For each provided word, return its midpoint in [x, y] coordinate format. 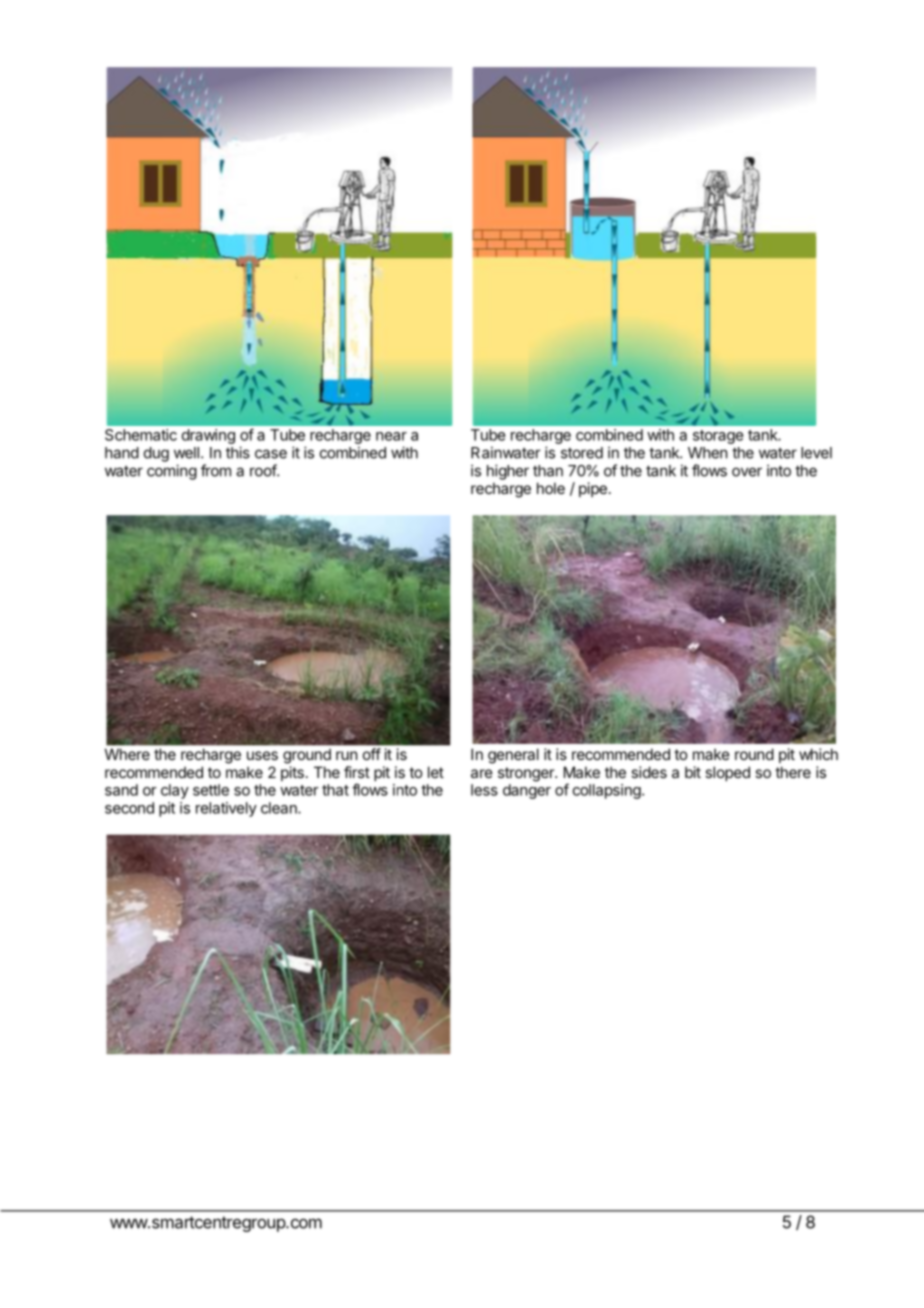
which [818, 754]
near [391, 436]
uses [262, 755]
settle [211, 790]
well [186, 453]
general [513, 756]
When [707, 453]
